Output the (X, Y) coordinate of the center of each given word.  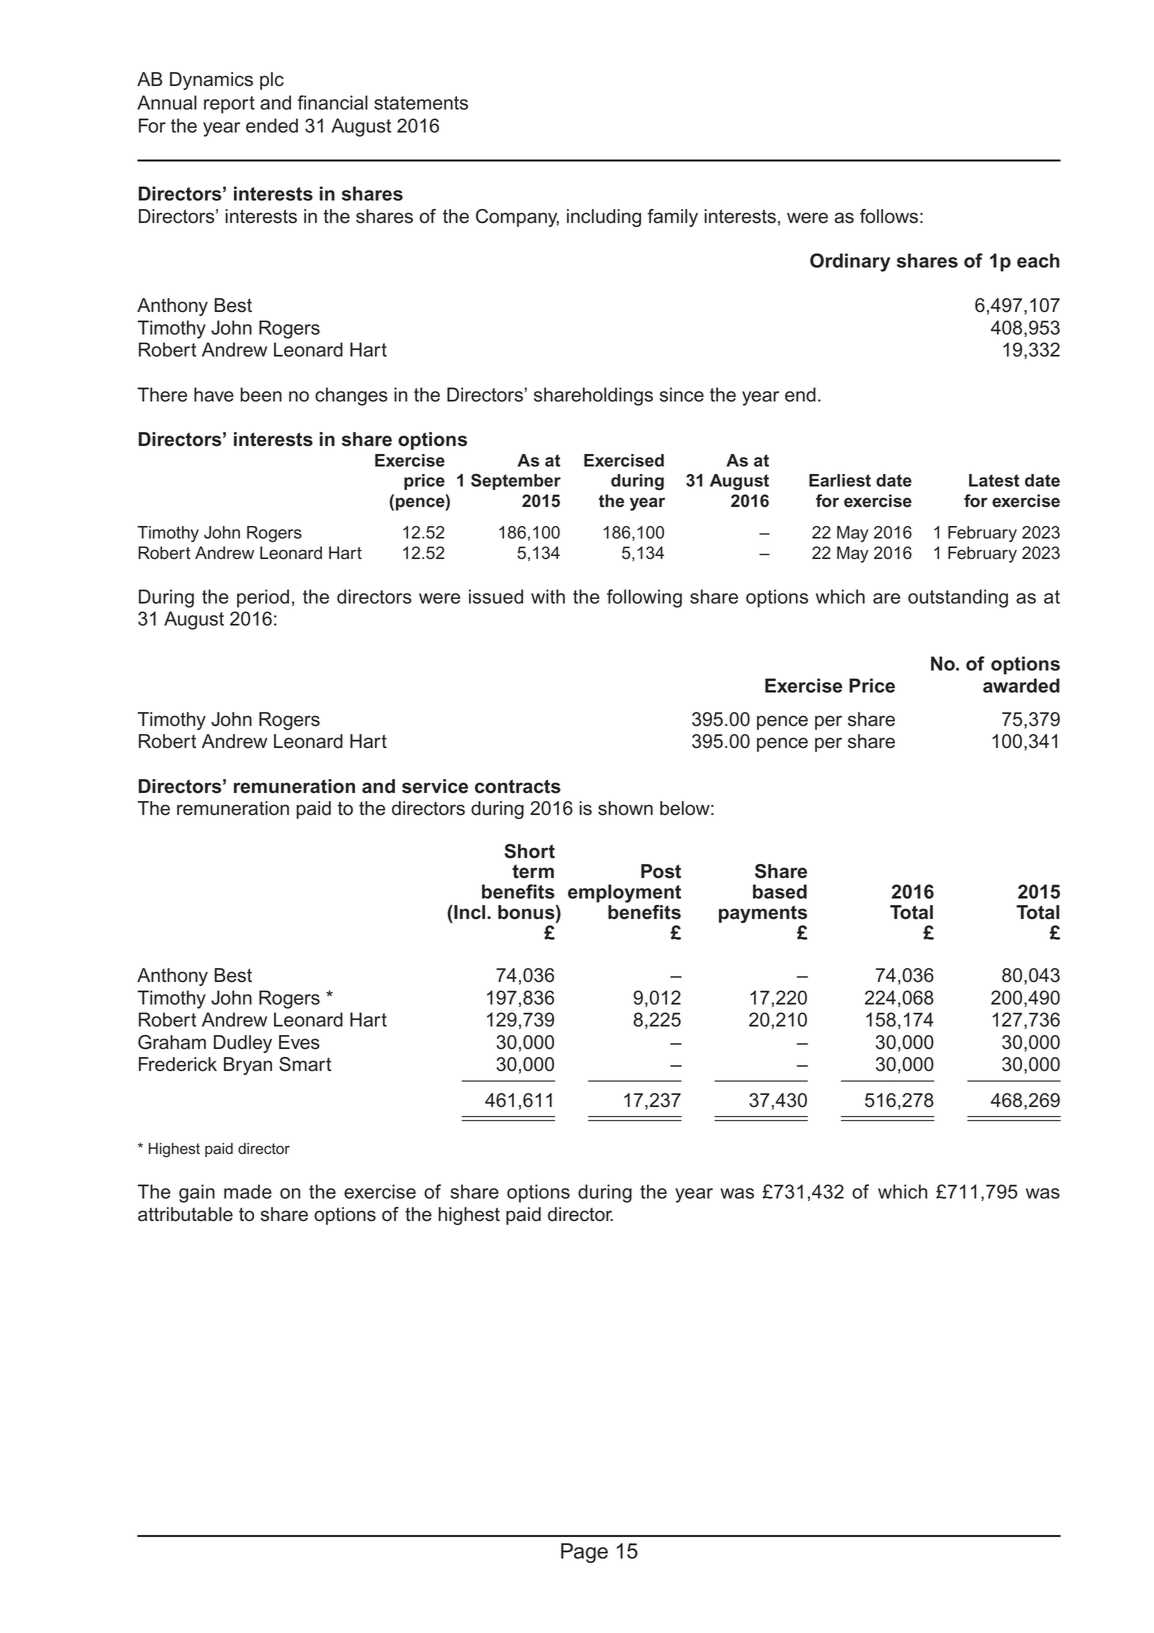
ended (272, 125)
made (248, 1191)
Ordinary (850, 262)
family (672, 218)
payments (763, 915)
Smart (305, 1064)
